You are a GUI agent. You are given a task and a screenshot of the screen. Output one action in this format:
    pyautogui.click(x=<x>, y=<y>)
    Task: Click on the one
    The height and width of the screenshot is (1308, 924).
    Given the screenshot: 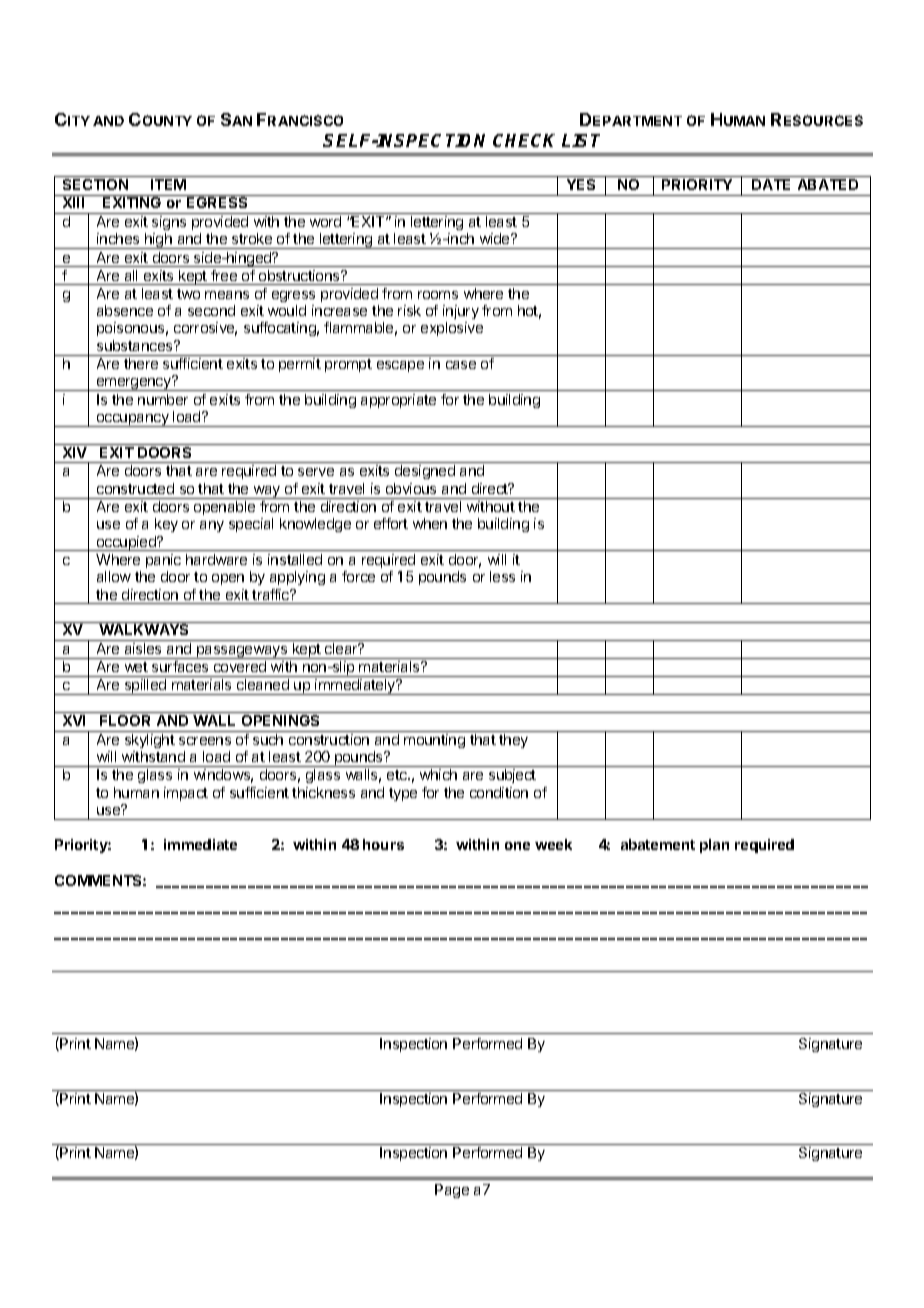 What is the action you would take?
    pyautogui.click(x=517, y=846)
